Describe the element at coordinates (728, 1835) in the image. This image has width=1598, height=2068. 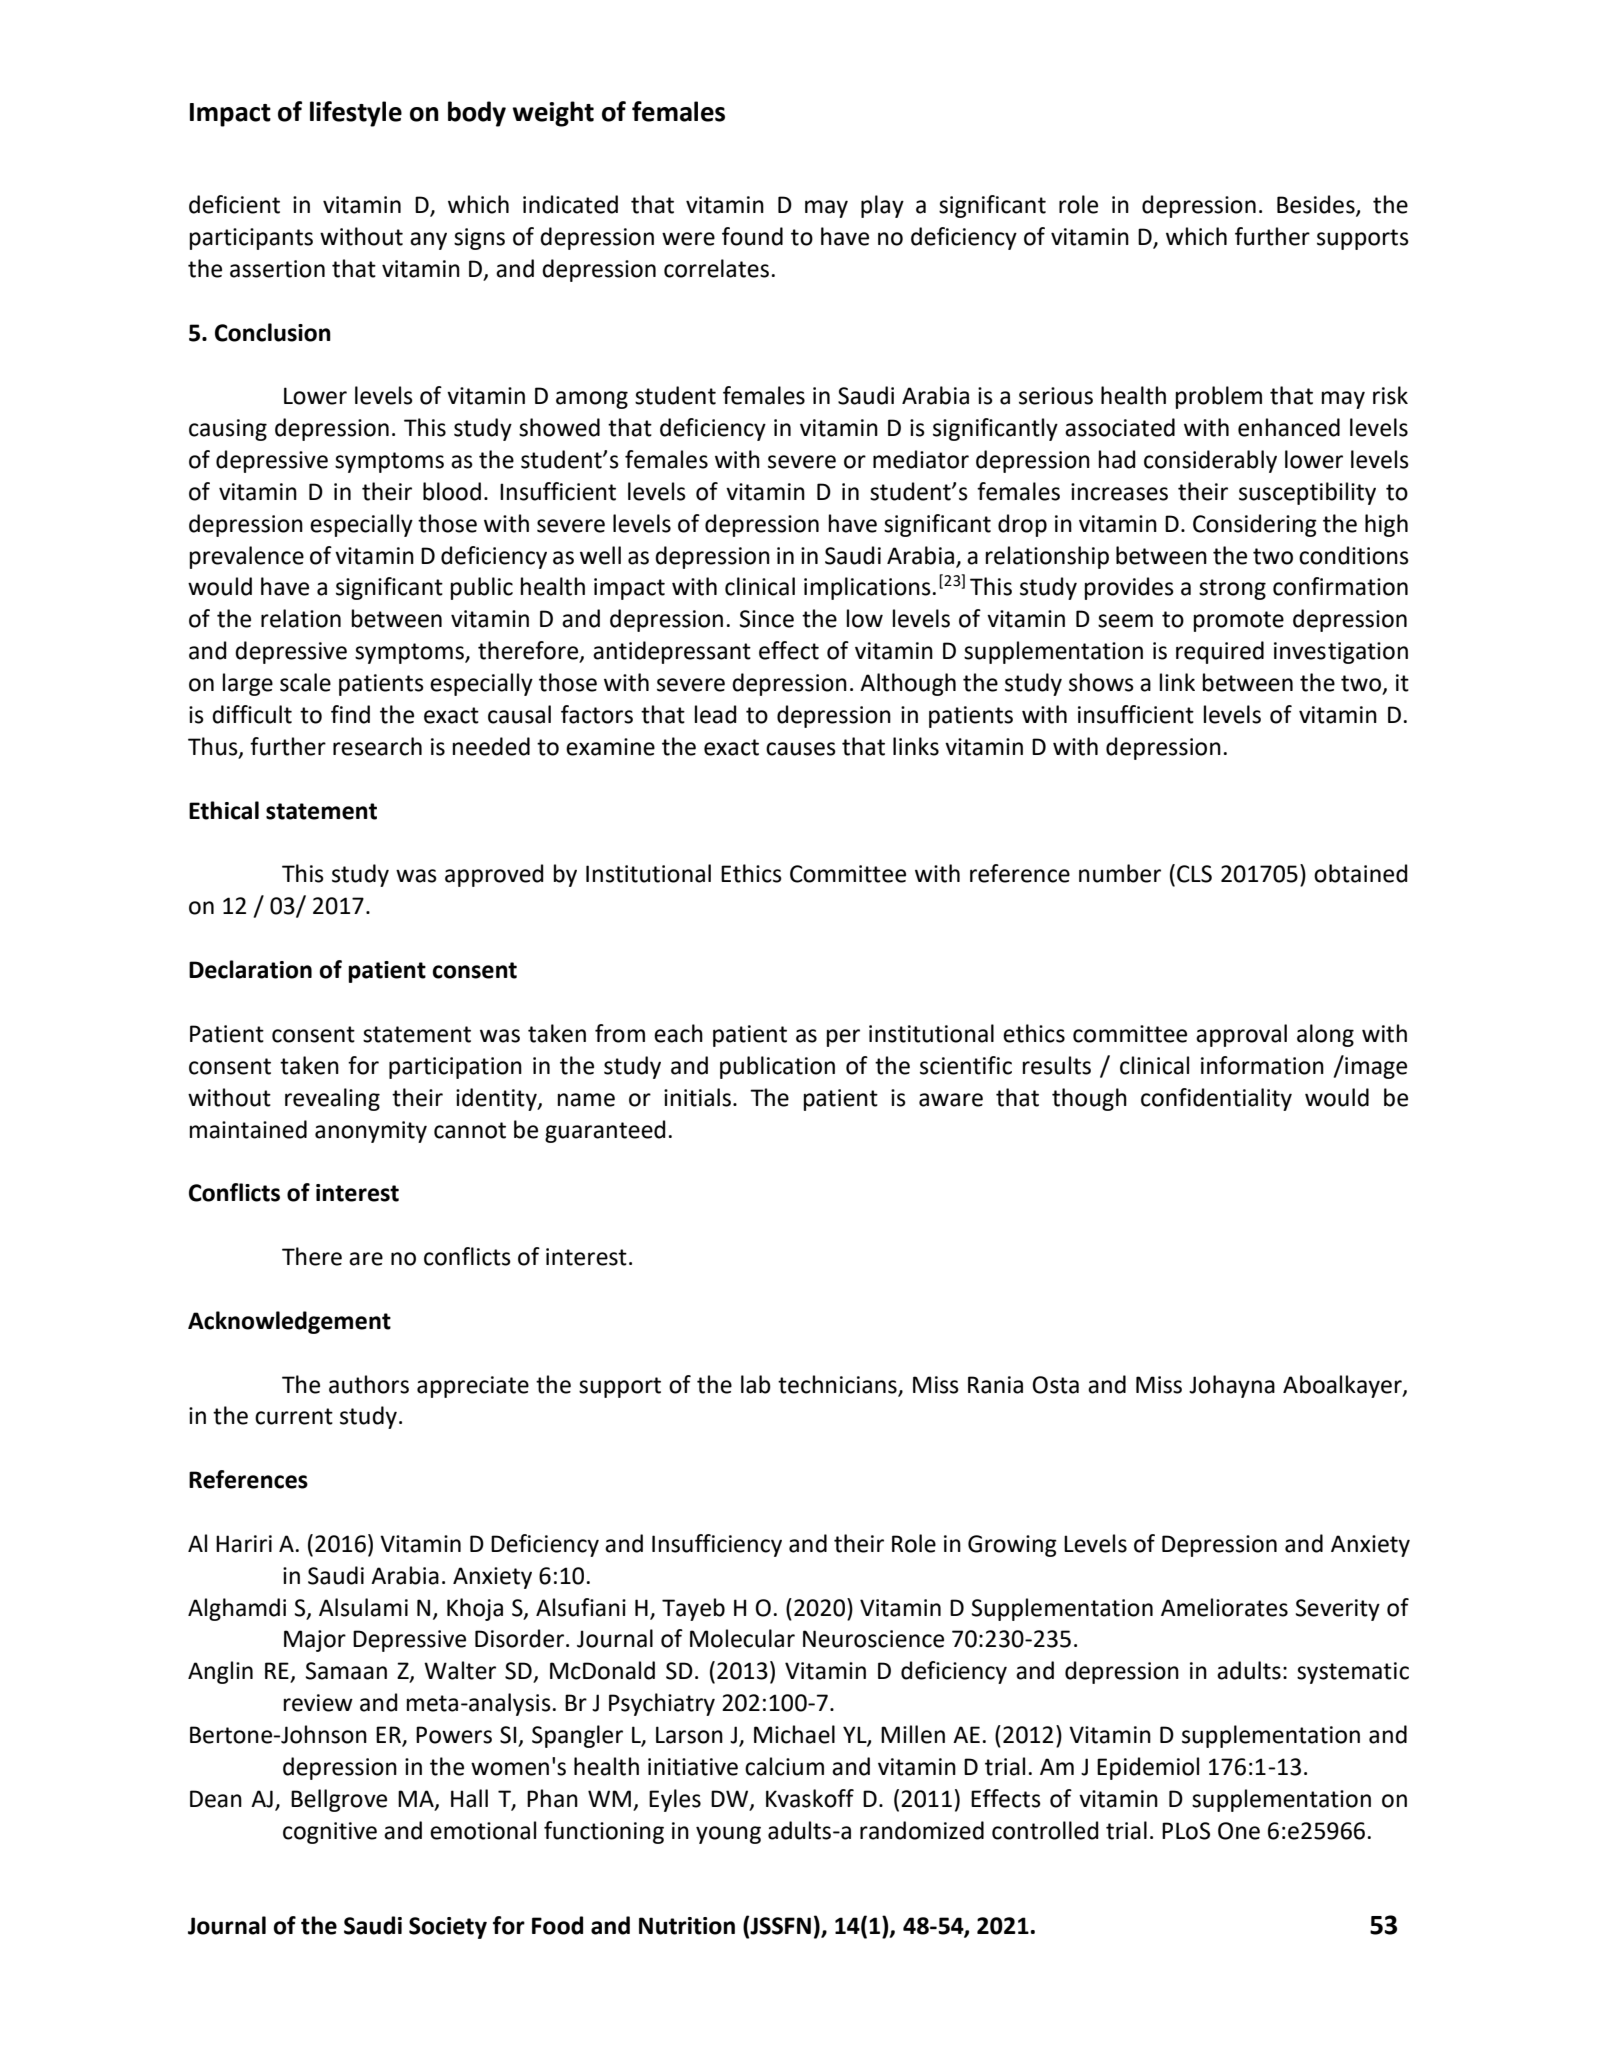
I see `young` at that location.
